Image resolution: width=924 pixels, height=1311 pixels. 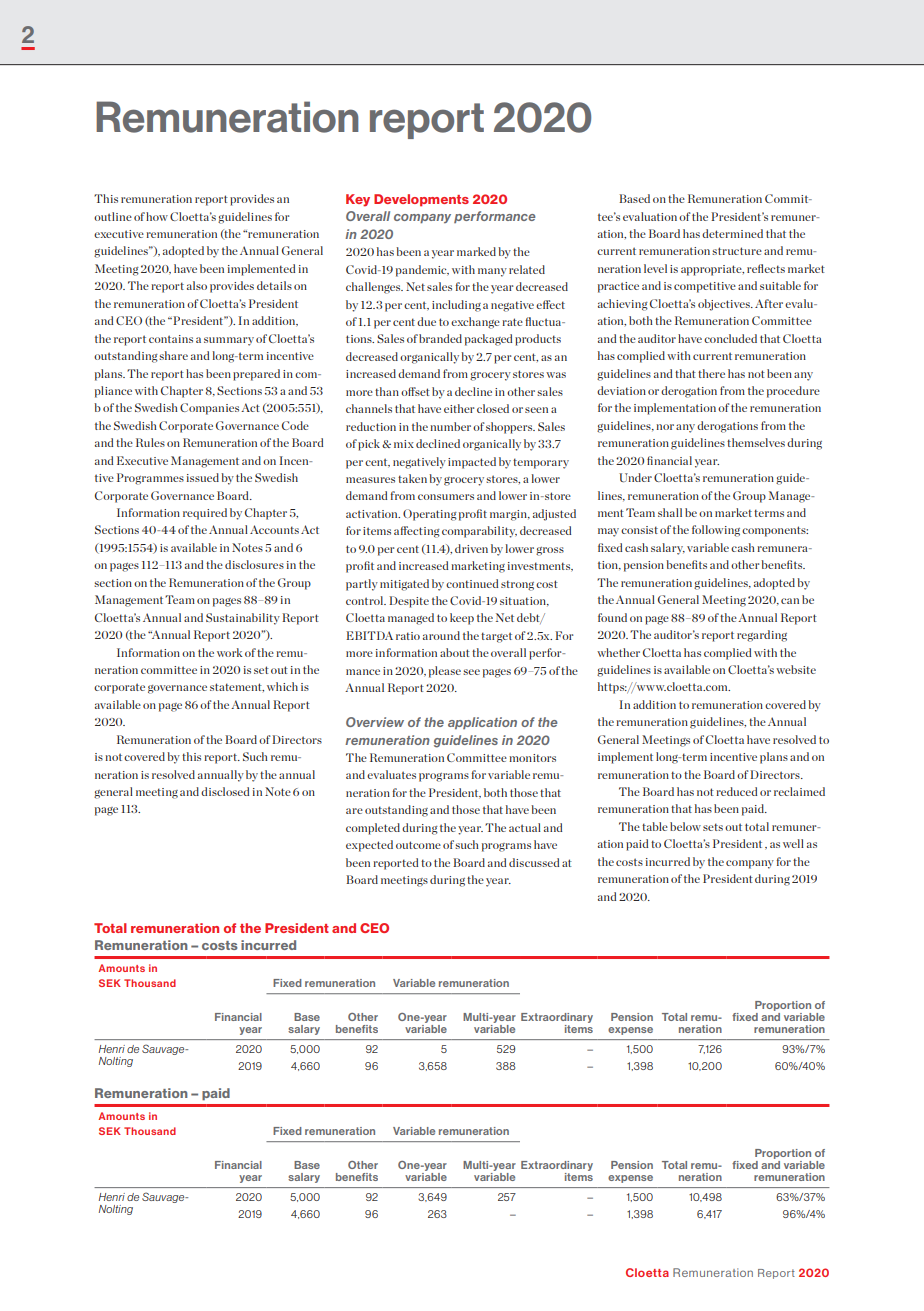 I want to click on outcome, so click(x=418, y=845).
